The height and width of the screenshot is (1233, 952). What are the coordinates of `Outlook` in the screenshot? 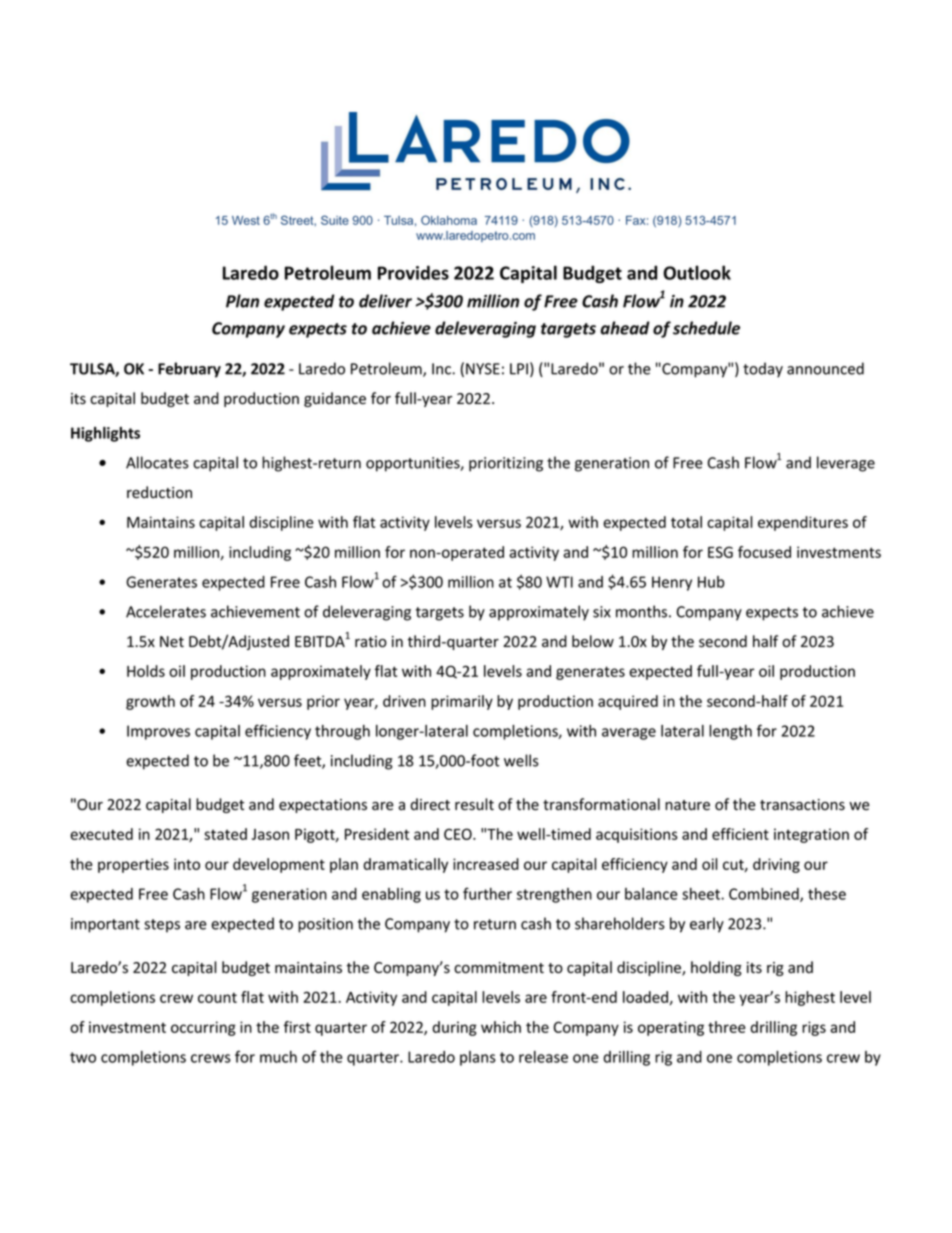 It's located at (697, 272).
